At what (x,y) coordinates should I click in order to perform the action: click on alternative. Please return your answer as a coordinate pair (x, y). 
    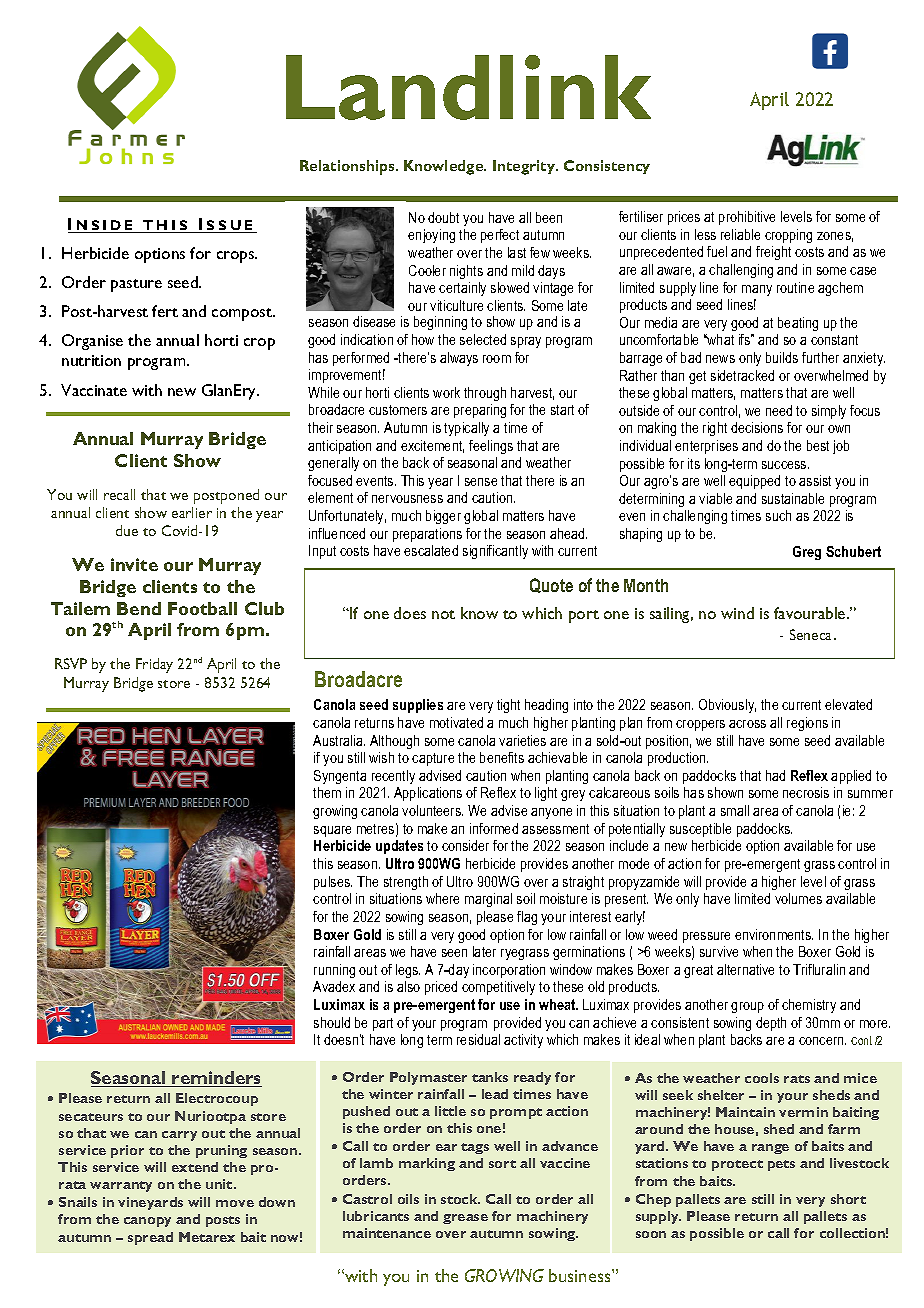
    Looking at the image, I should click on (745, 969).
